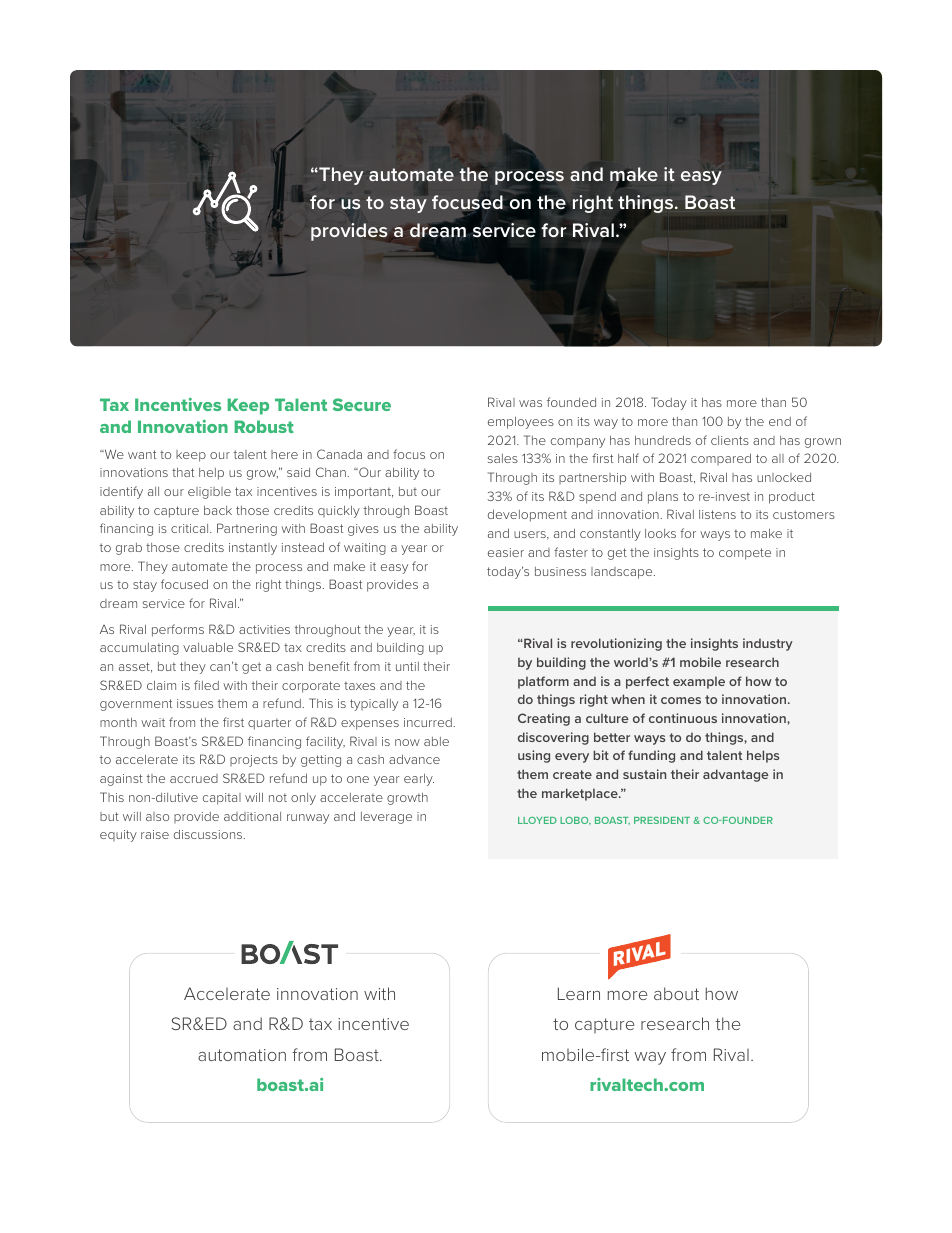  What do you see at coordinates (264, 426) in the page?
I see `Robust` at bounding box center [264, 426].
